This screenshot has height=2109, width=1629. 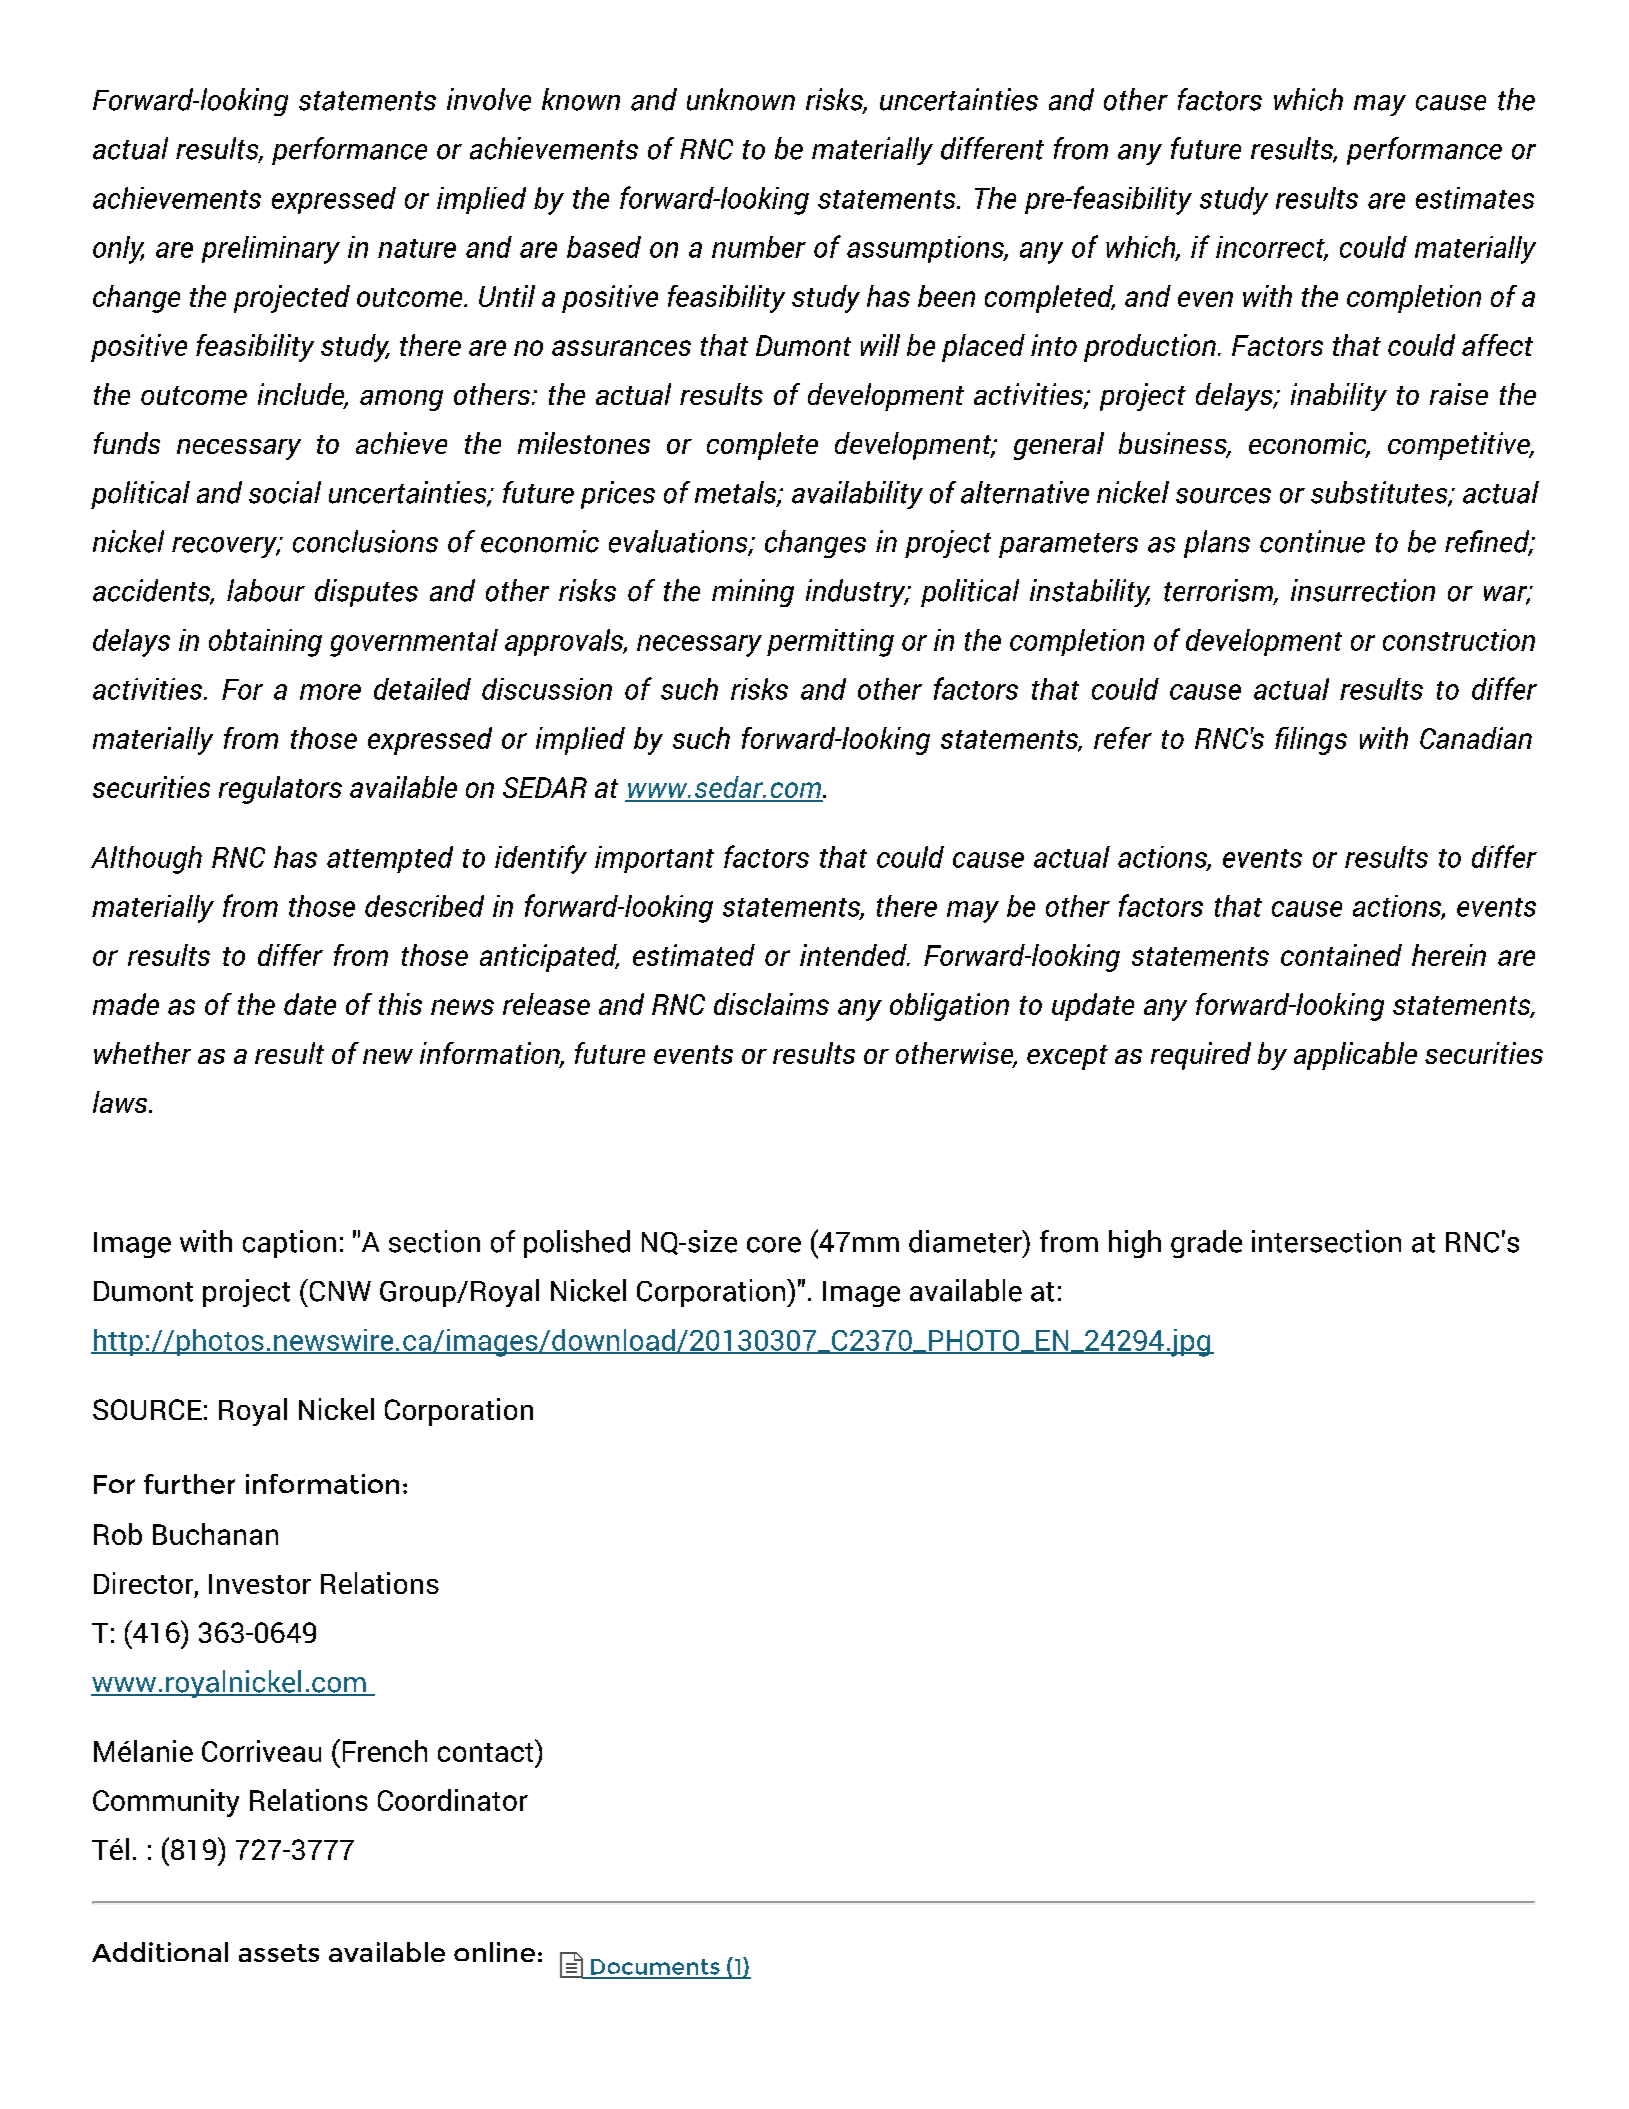 I want to click on contact, so click(x=487, y=1751).
